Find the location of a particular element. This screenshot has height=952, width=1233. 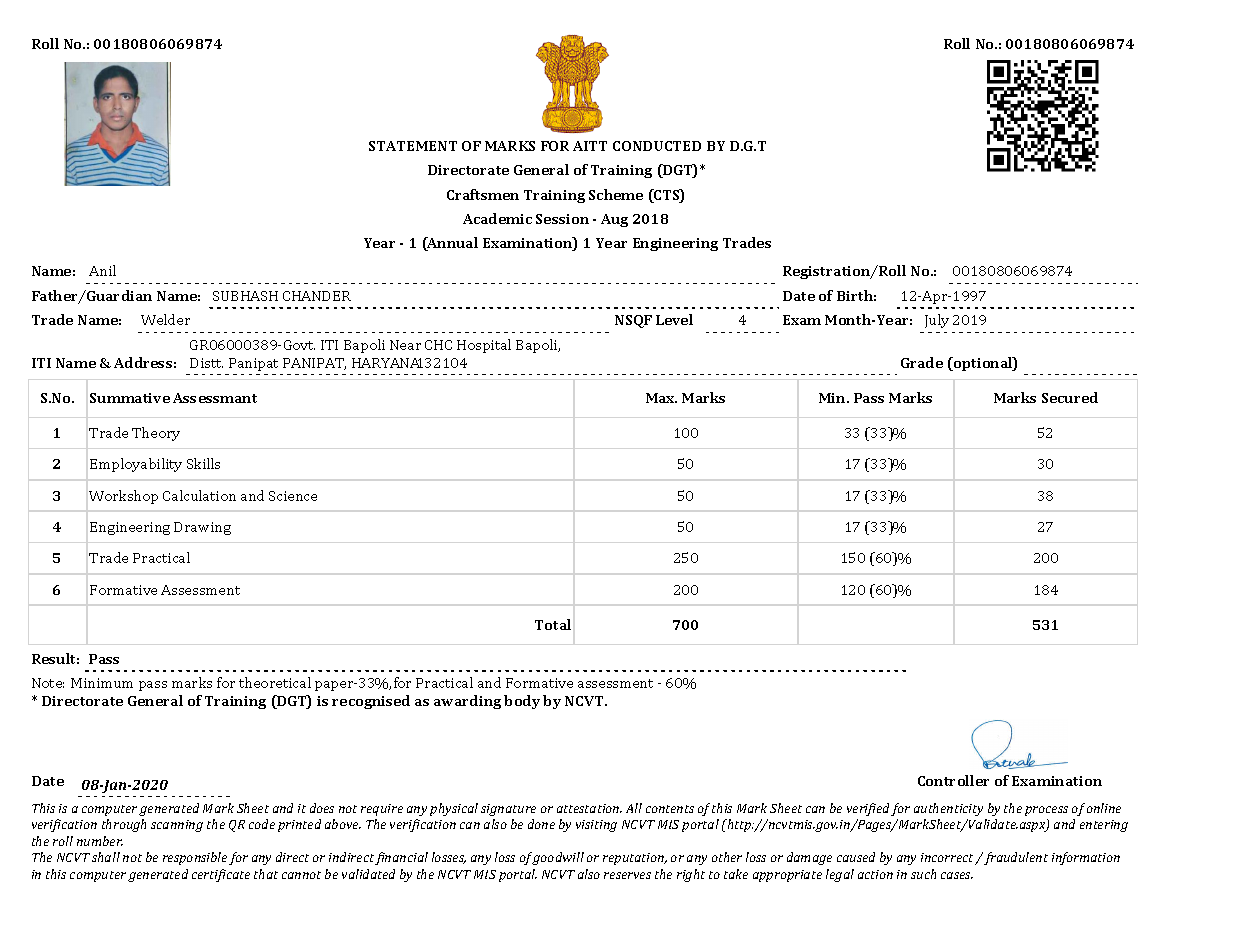

STATEMENT is located at coordinates (413, 146).
